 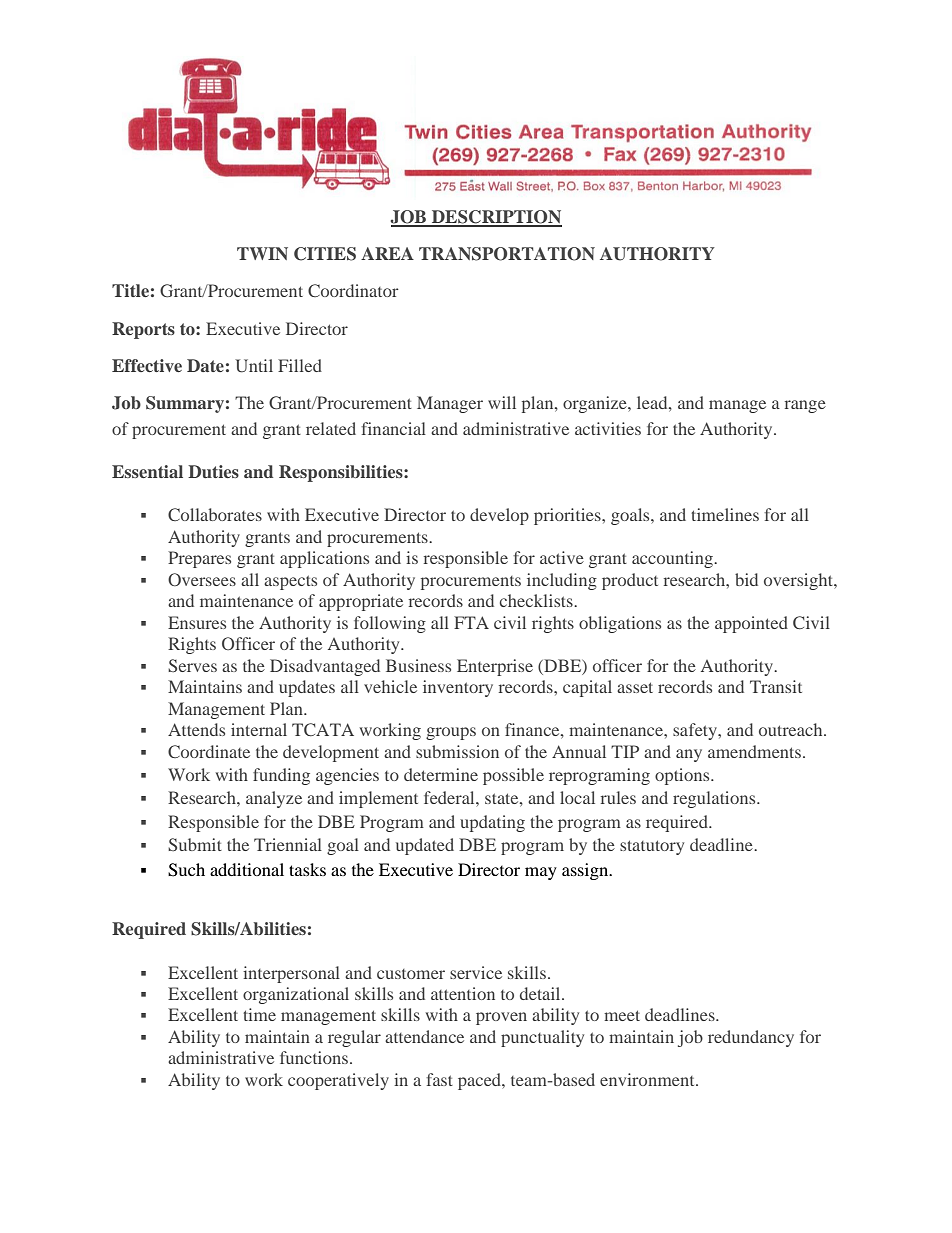 What do you see at coordinates (315, 1057) in the screenshot?
I see `functions` at bounding box center [315, 1057].
